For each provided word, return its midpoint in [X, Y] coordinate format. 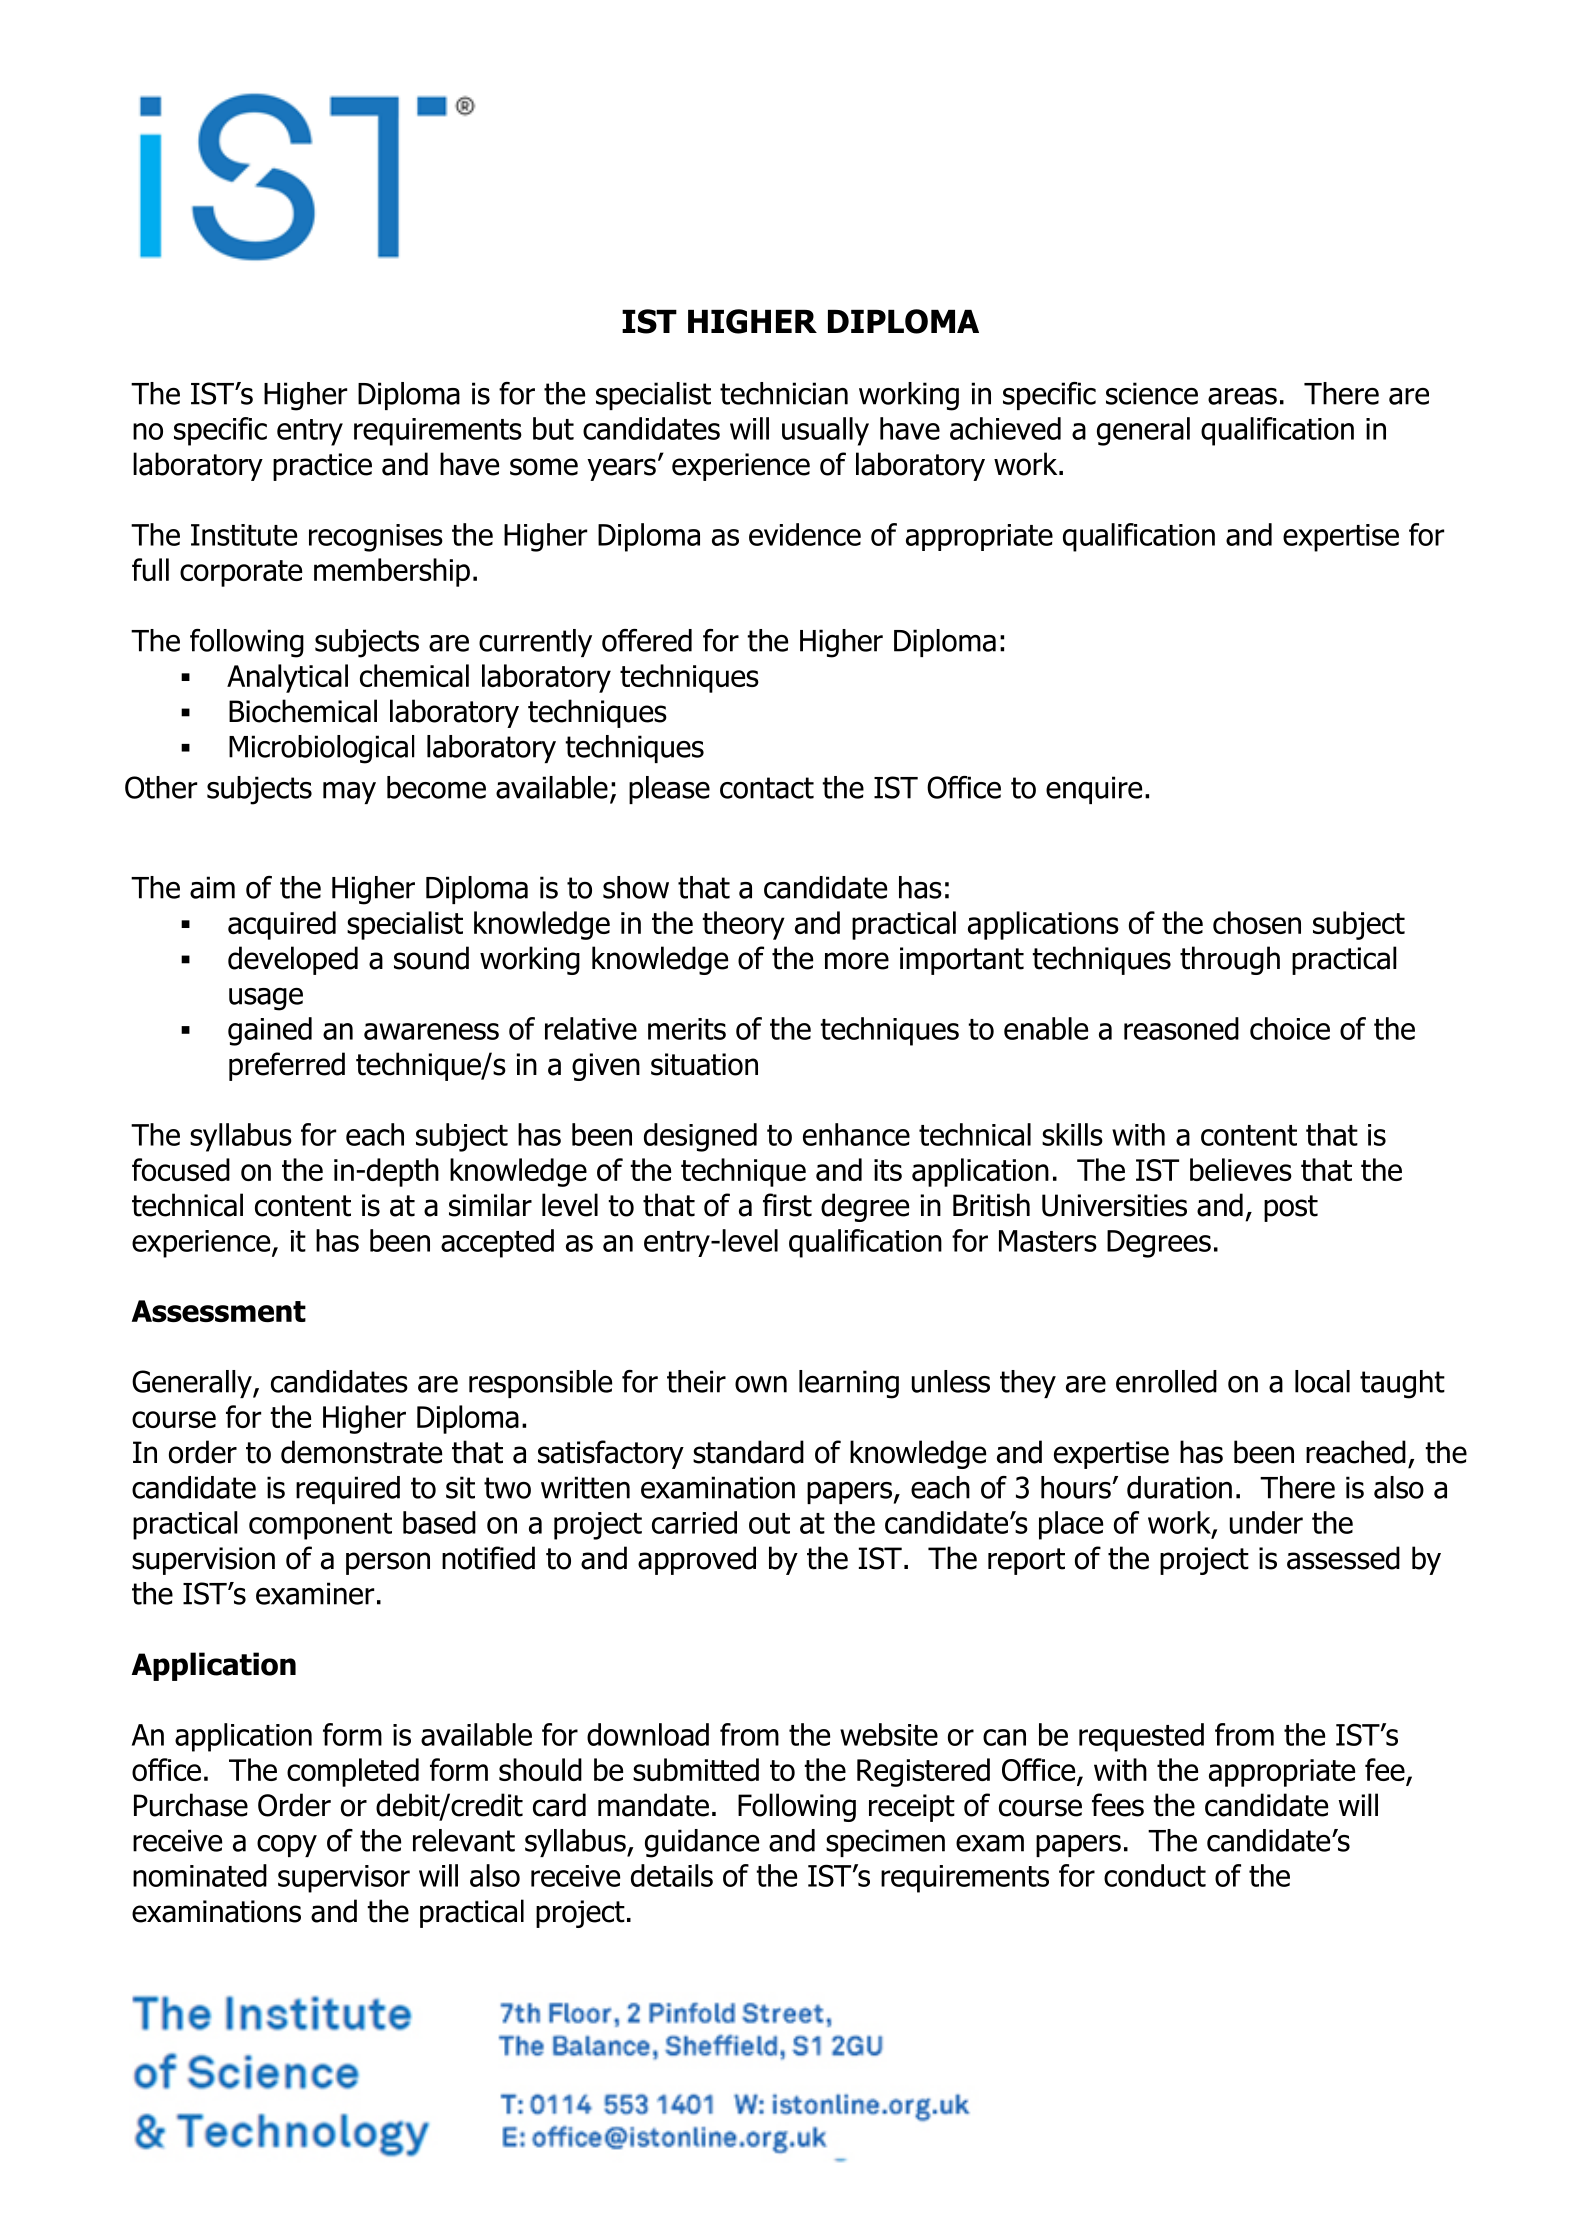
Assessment [219, 1311]
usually [825, 431]
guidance [702, 1843]
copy [287, 1846]
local [1322, 1381]
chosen [1257, 922]
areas [1242, 396]
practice [322, 467]
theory [743, 925]
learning [849, 1384]
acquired [282, 925]
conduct [1155, 1875]
